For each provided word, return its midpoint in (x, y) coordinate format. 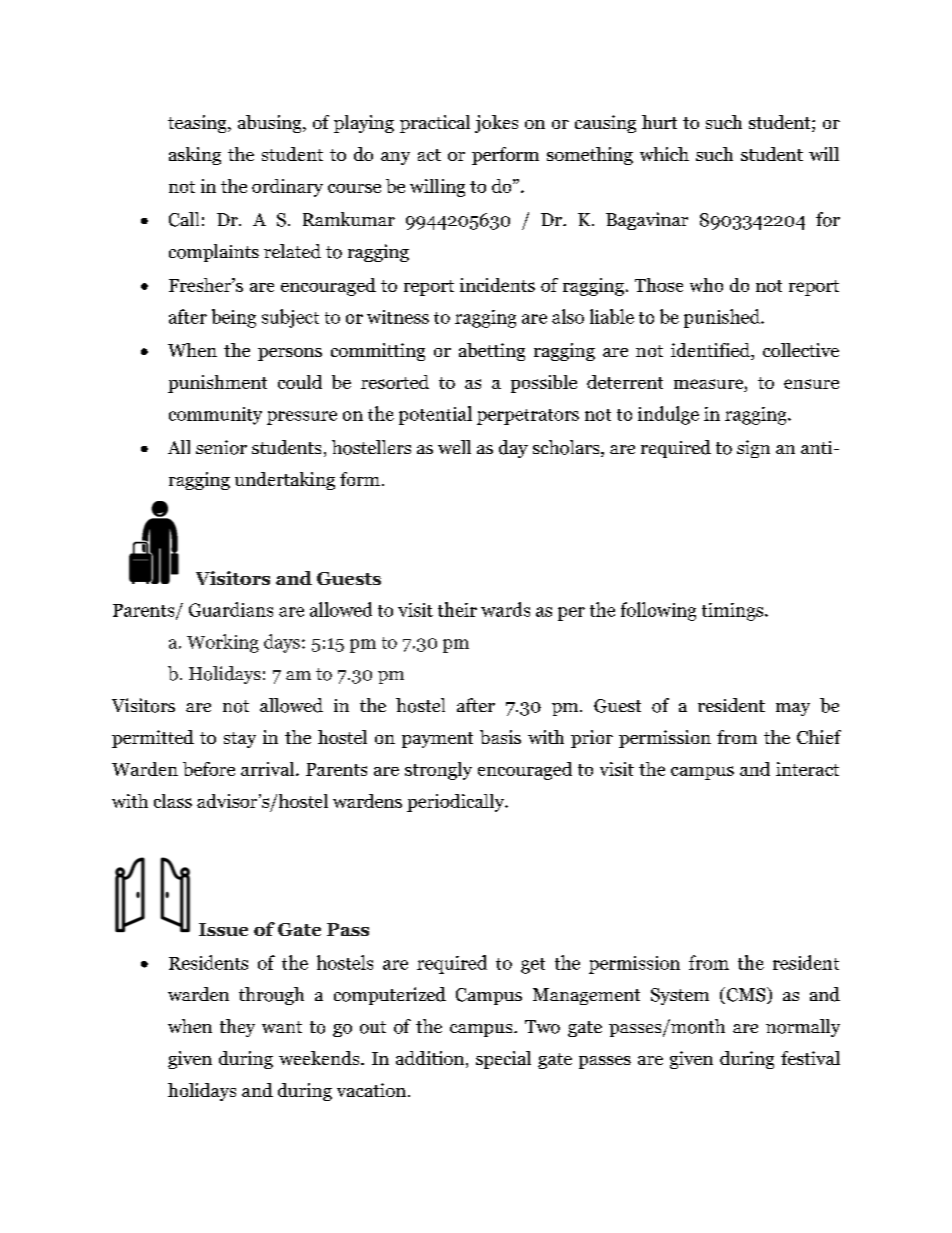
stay (240, 740)
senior (221, 447)
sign (753, 449)
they (237, 1028)
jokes (496, 124)
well (454, 447)
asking (195, 156)
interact (807, 769)
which (664, 154)
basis (500, 737)
